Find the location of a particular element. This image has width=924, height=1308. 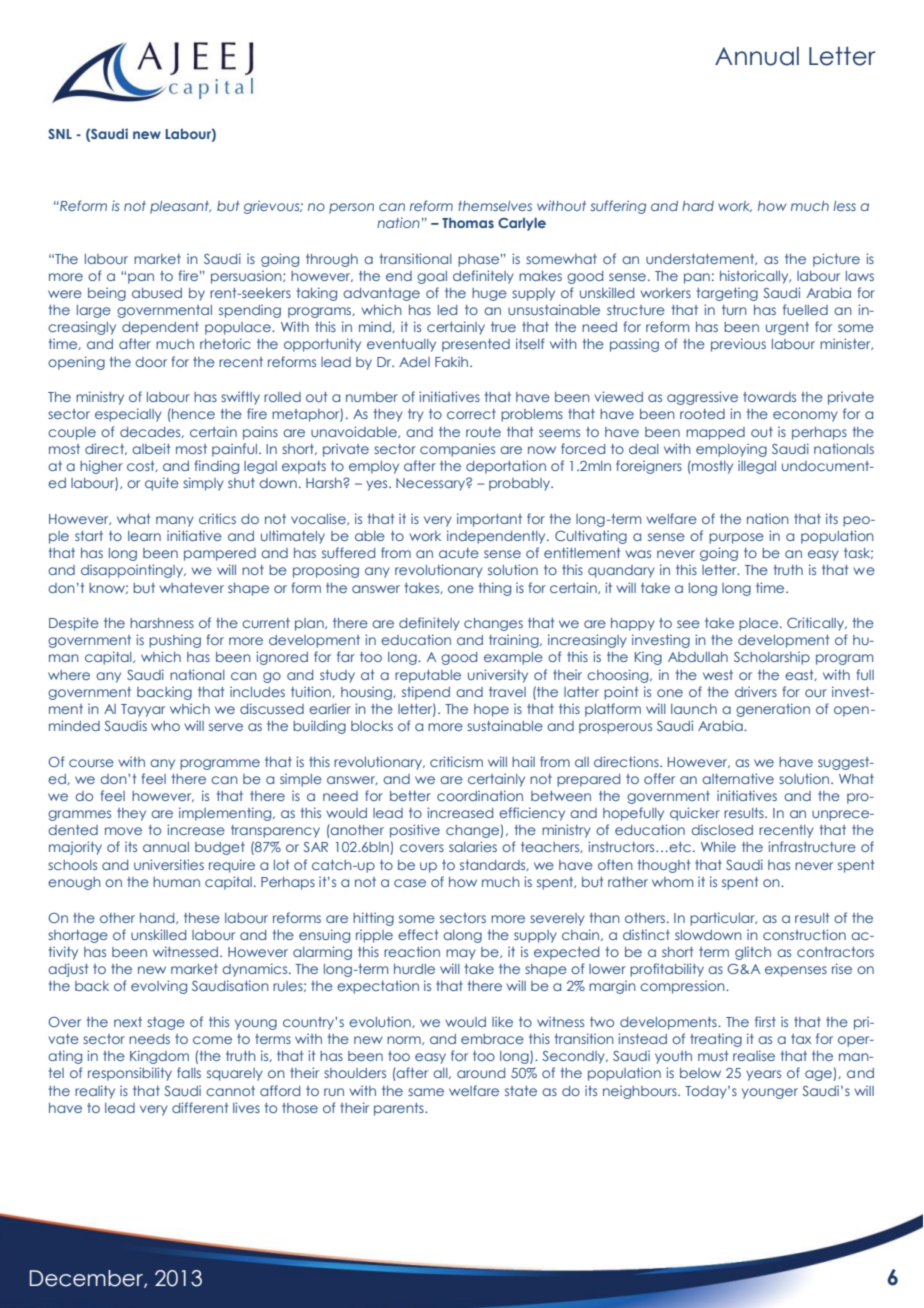

responsibility is located at coordinates (130, 1074).
